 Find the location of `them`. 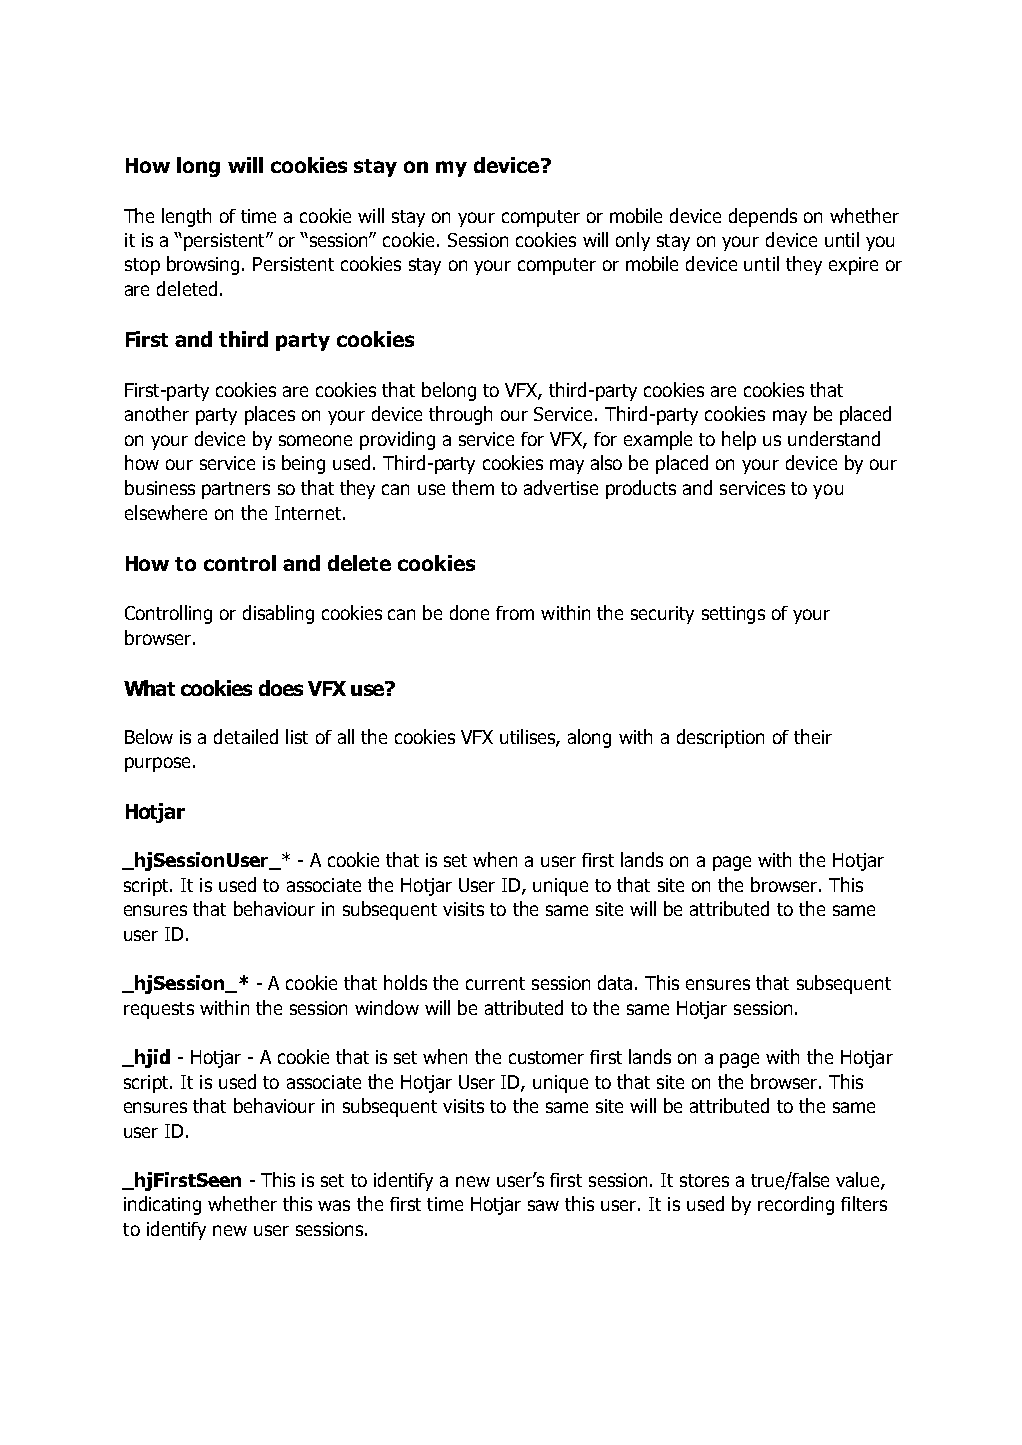

them is located at coordinates (473, 487).
